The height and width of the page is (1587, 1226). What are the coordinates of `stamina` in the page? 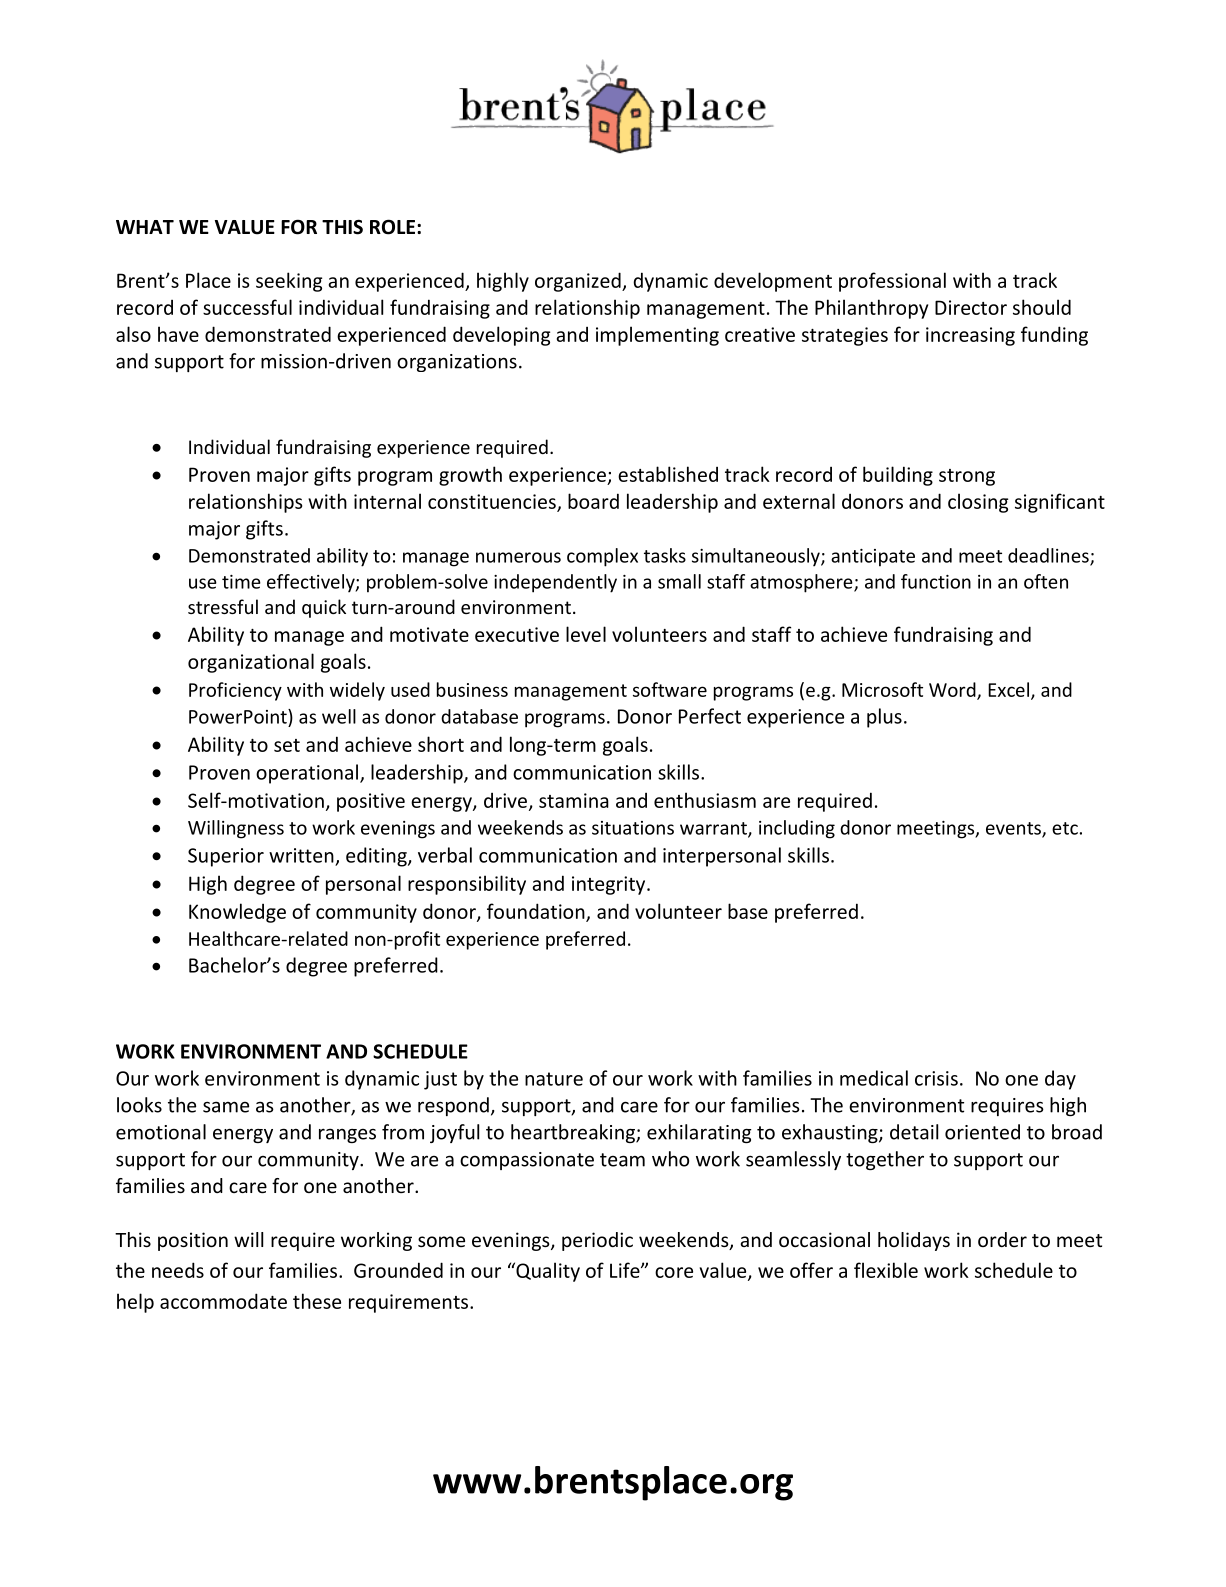 It's located at (574, 800).
